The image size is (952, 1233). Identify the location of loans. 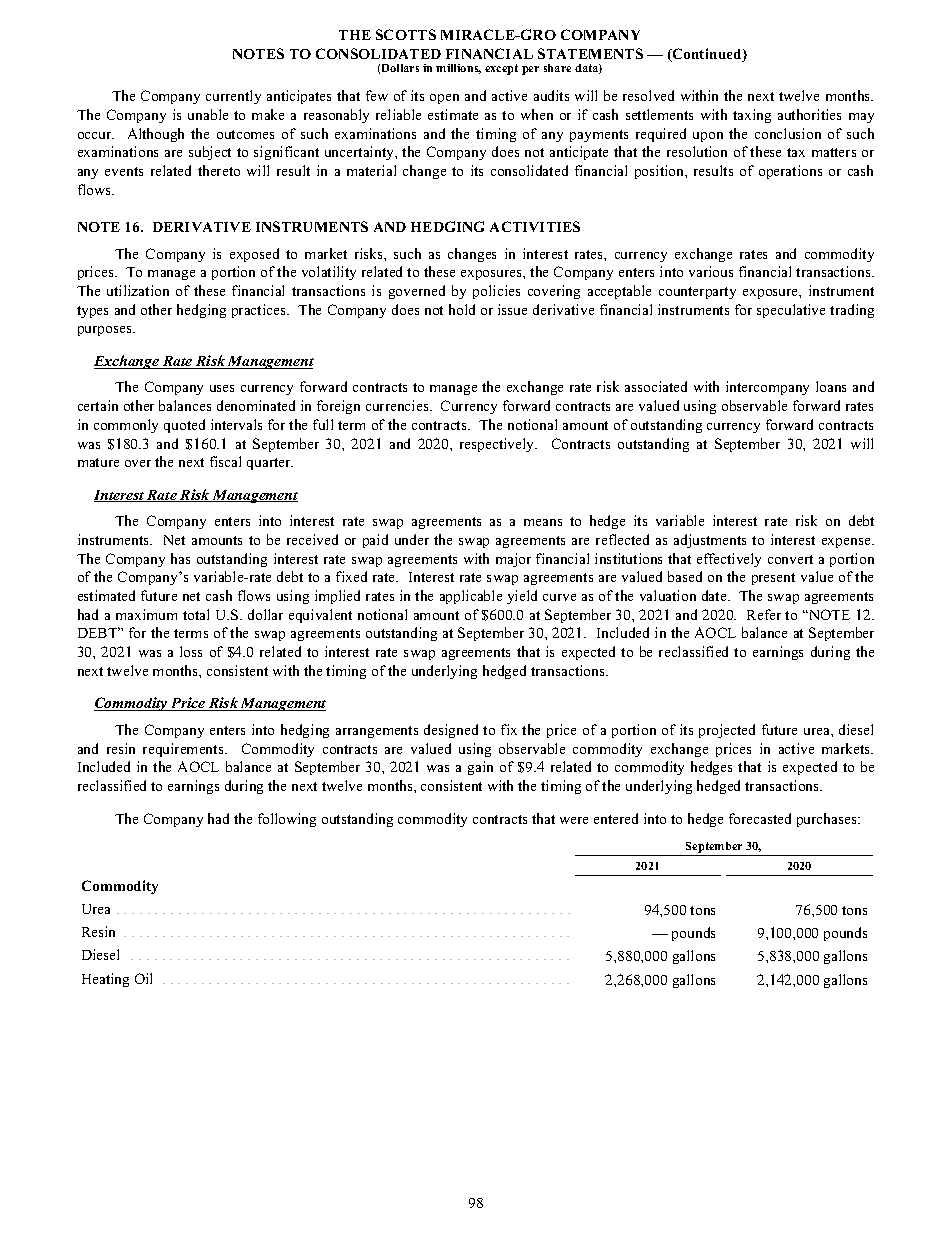
(831, 386).
